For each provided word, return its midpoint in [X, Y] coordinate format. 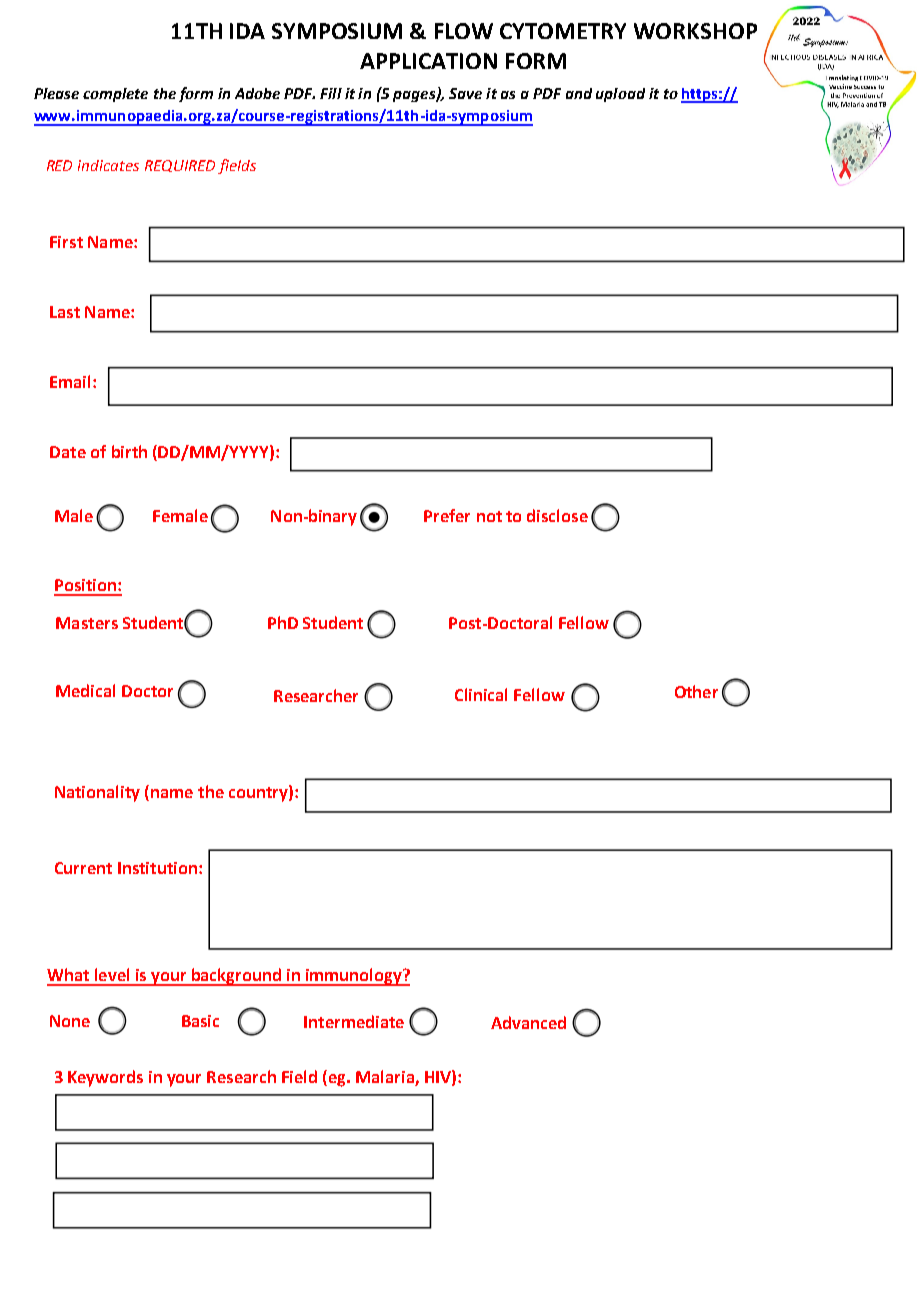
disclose [557, 515]
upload [620, 95]
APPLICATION [428, 61]
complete [115, 95]
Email [70, 381]
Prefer [447, 515]
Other [696, 691]
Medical [85, 690]
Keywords [105, 1078]
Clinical [481, 694]
